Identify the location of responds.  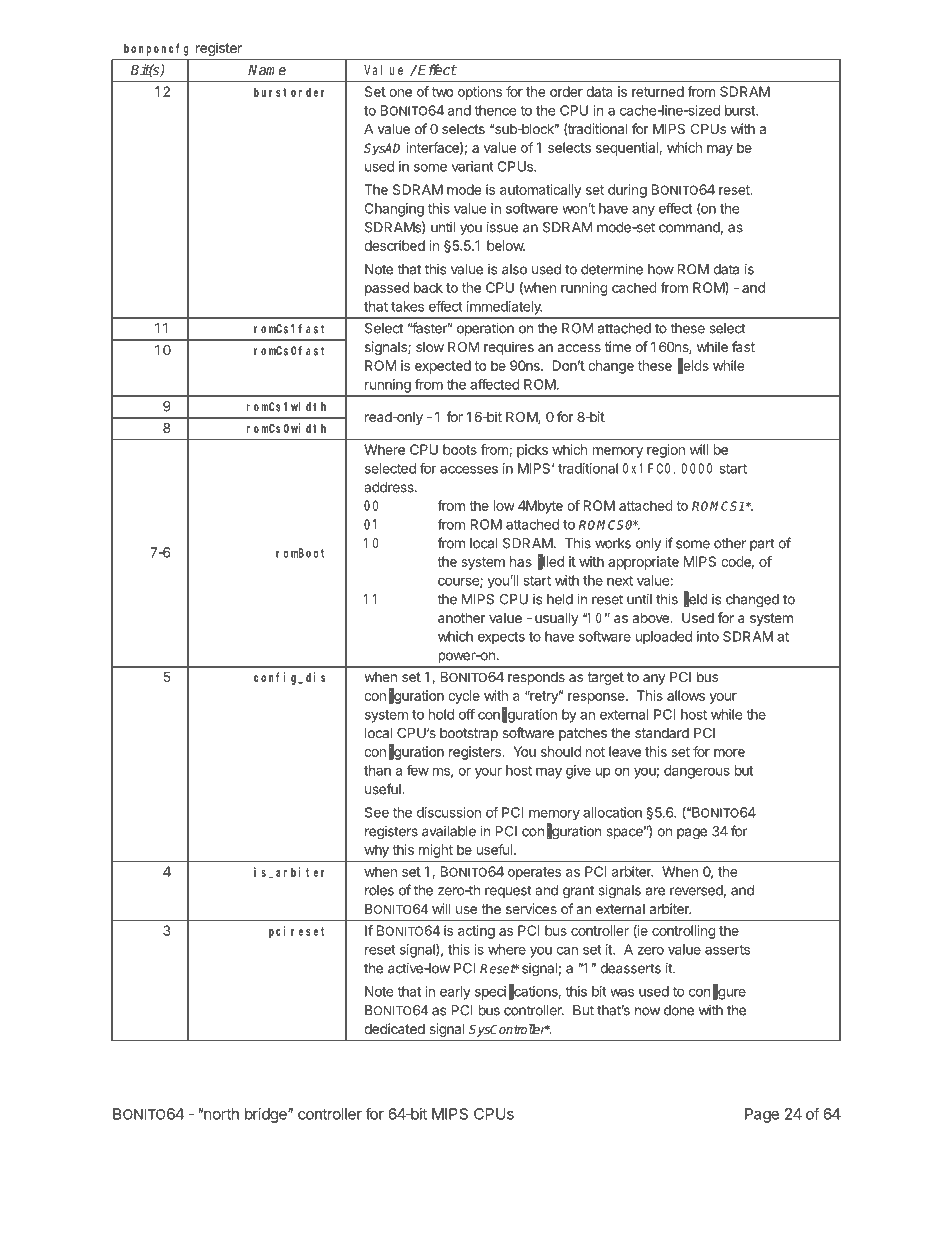
(536, 678).
